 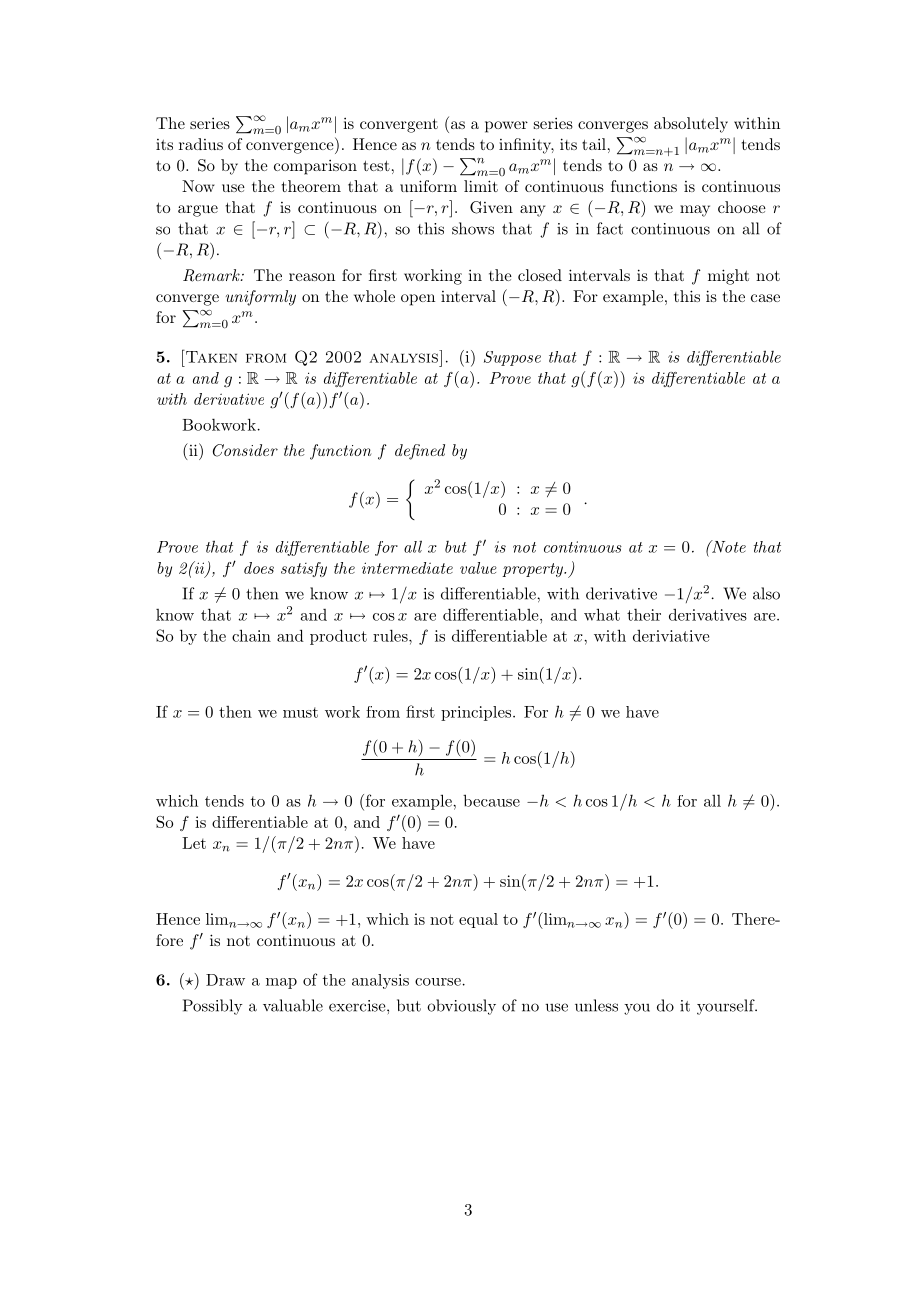 What do you see at coordinates (300, 712) in the screenshot?
I see `must` at bounding box center [300, 712].
